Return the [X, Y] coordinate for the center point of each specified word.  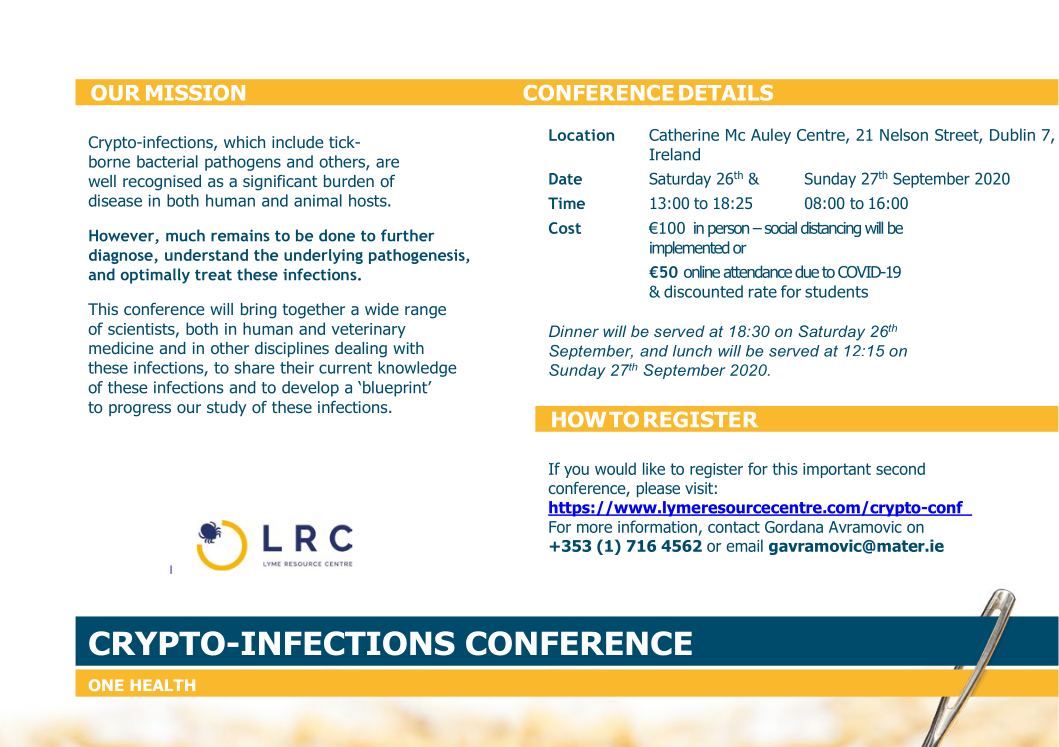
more [594, 528]
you [576, 472]
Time [566, 203]
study [226, 408]
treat [213, 275]
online [702, 271]
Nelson [904, 134]
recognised [162, 183]
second [900, 468]
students [836, 291]
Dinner [574, 331]
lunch [692, 351]
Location [581, 135]
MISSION [195, 93]
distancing [831, 229]
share [254, 367]
